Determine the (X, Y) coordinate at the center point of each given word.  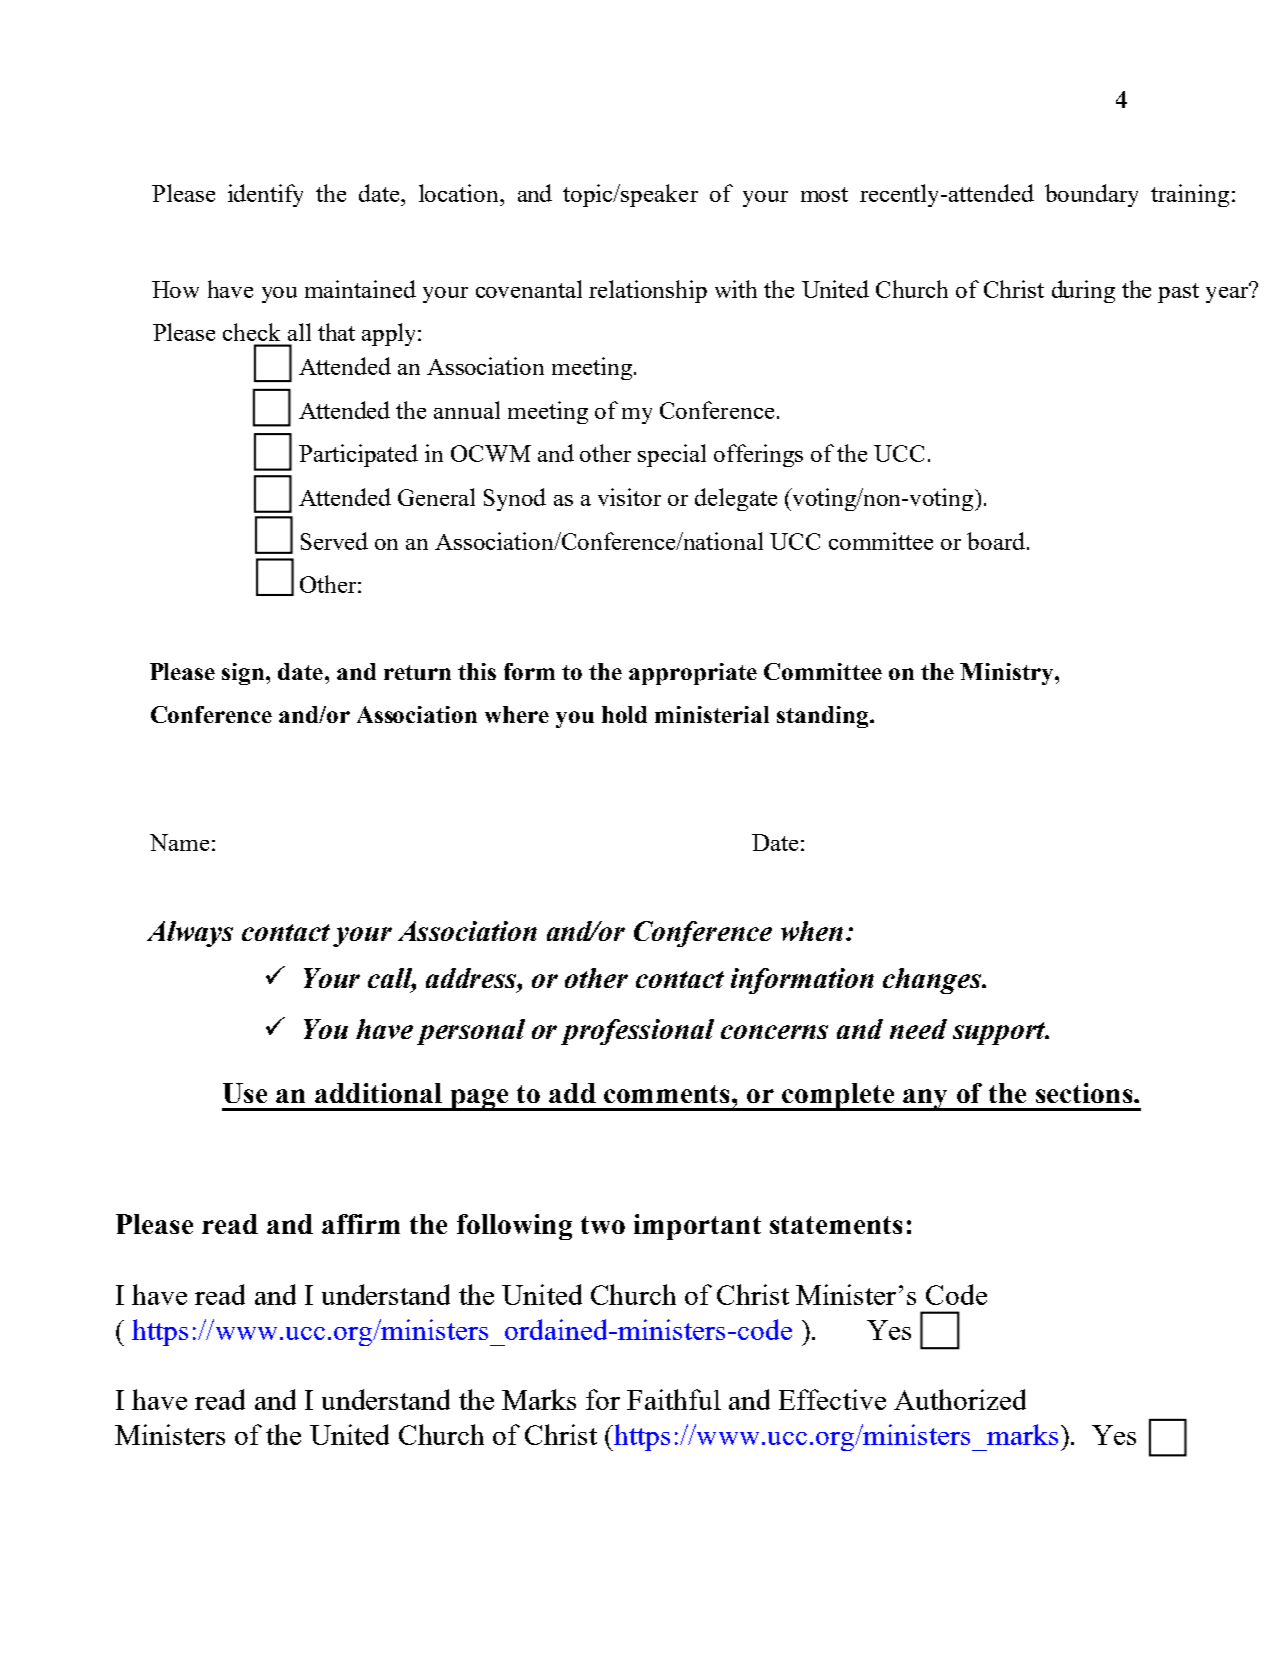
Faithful (674, 1399)
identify (265, 195)
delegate (736, 499)
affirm (361, 1224)
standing (824, 717)
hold (624, 714)
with (736, 289)
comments (668, 1094)
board (996, 541)
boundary (1091, 195)
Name (179, 842)
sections (1085, 1093)
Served (334, 541)
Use (245, 1093)
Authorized (960, 1399)
